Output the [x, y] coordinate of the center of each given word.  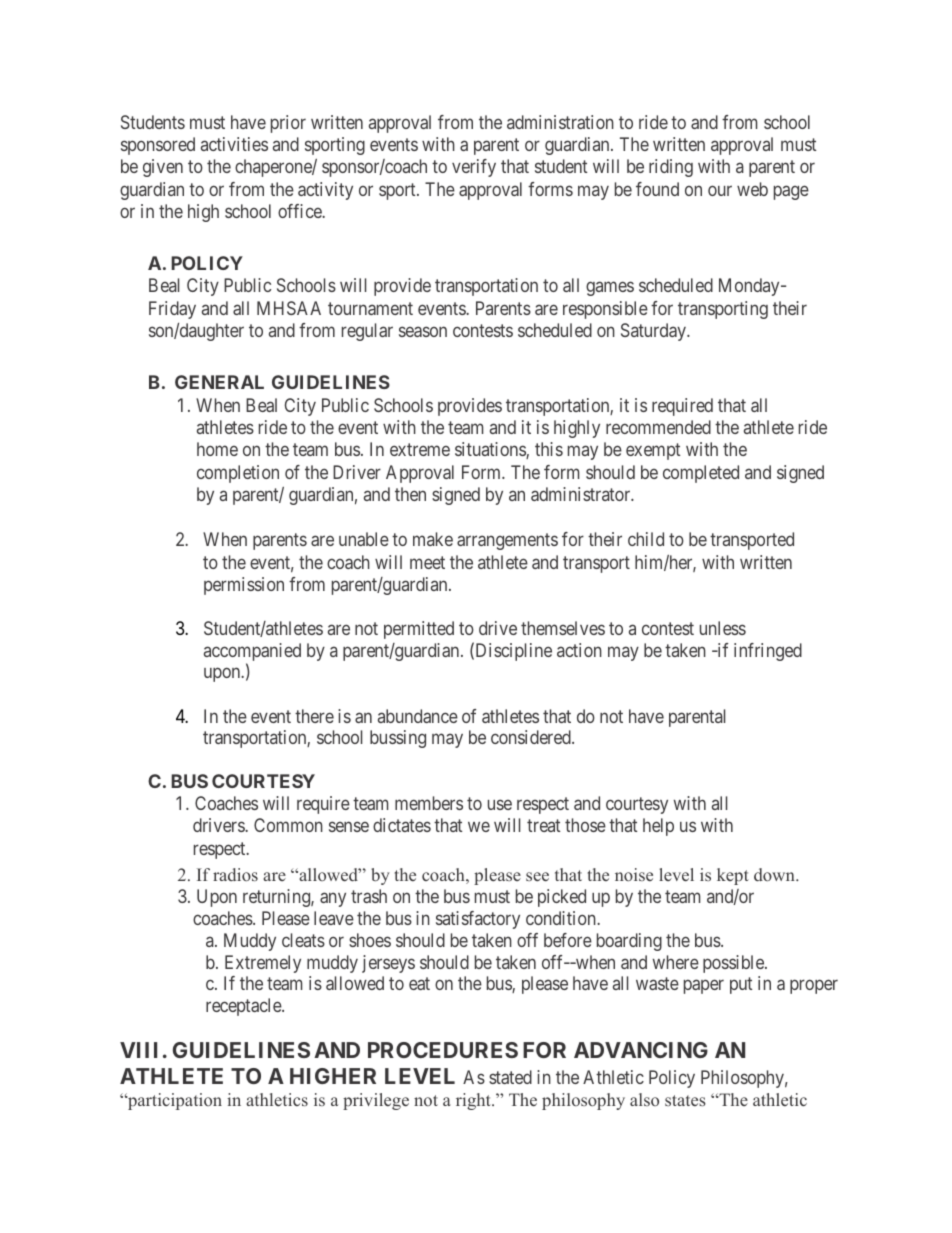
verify [474, 168]
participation [174, 1101]
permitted [419, 630]
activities [234, 144]
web [752, 189]
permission [244, 586]
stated [510, 1077]
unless [723, 628]
